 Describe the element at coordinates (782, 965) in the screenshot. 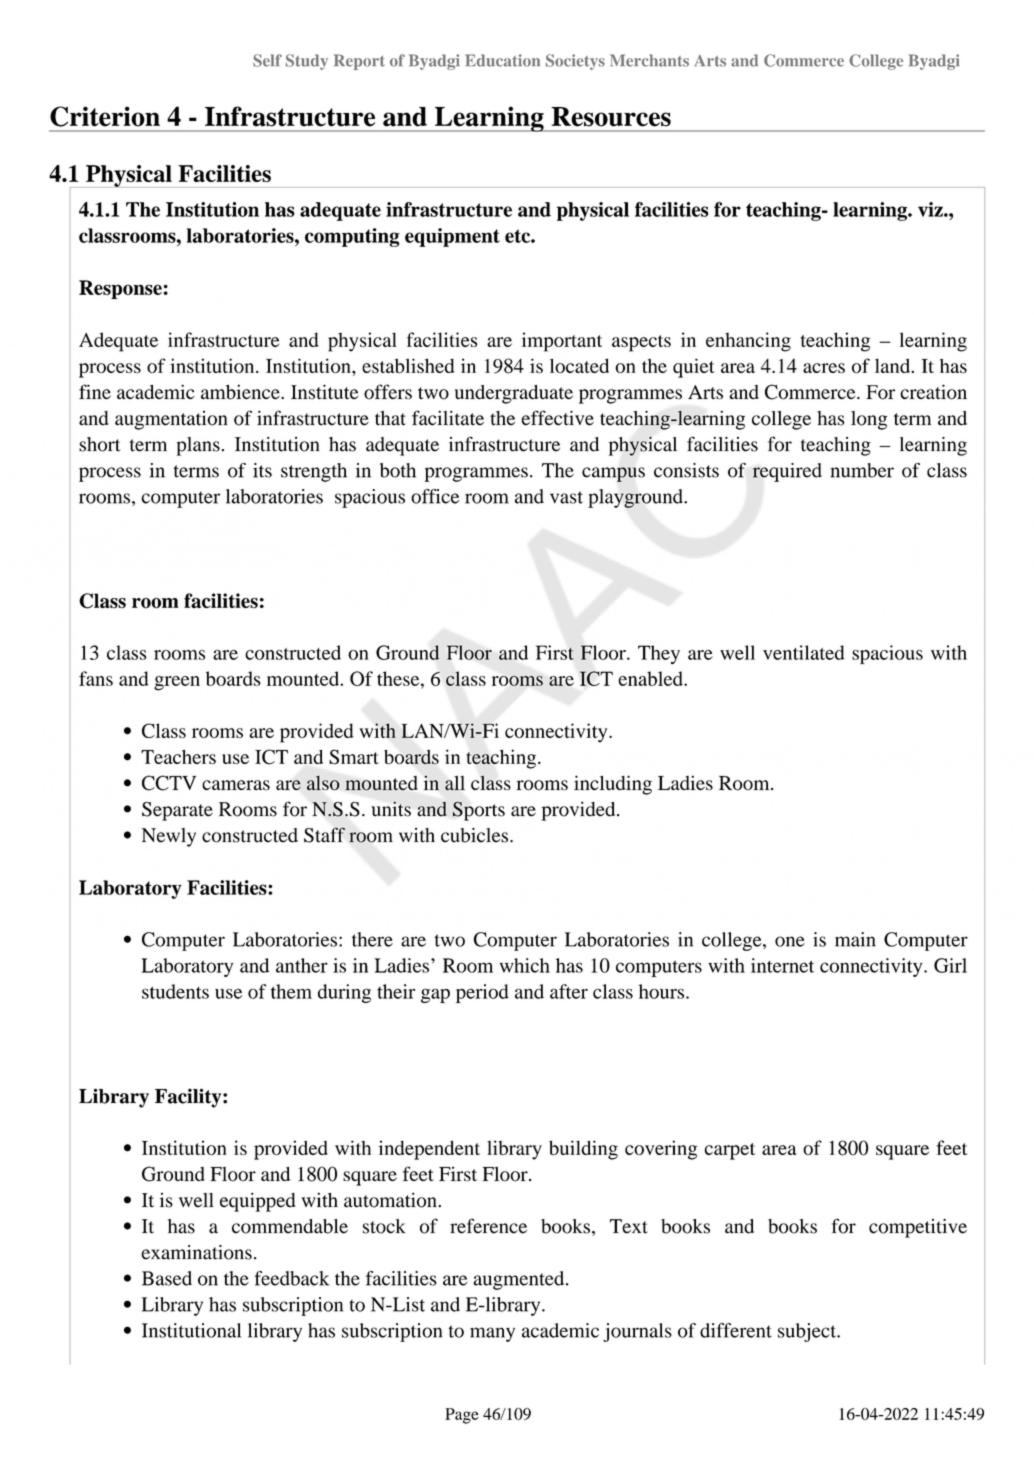

I see `internet` at that location.
